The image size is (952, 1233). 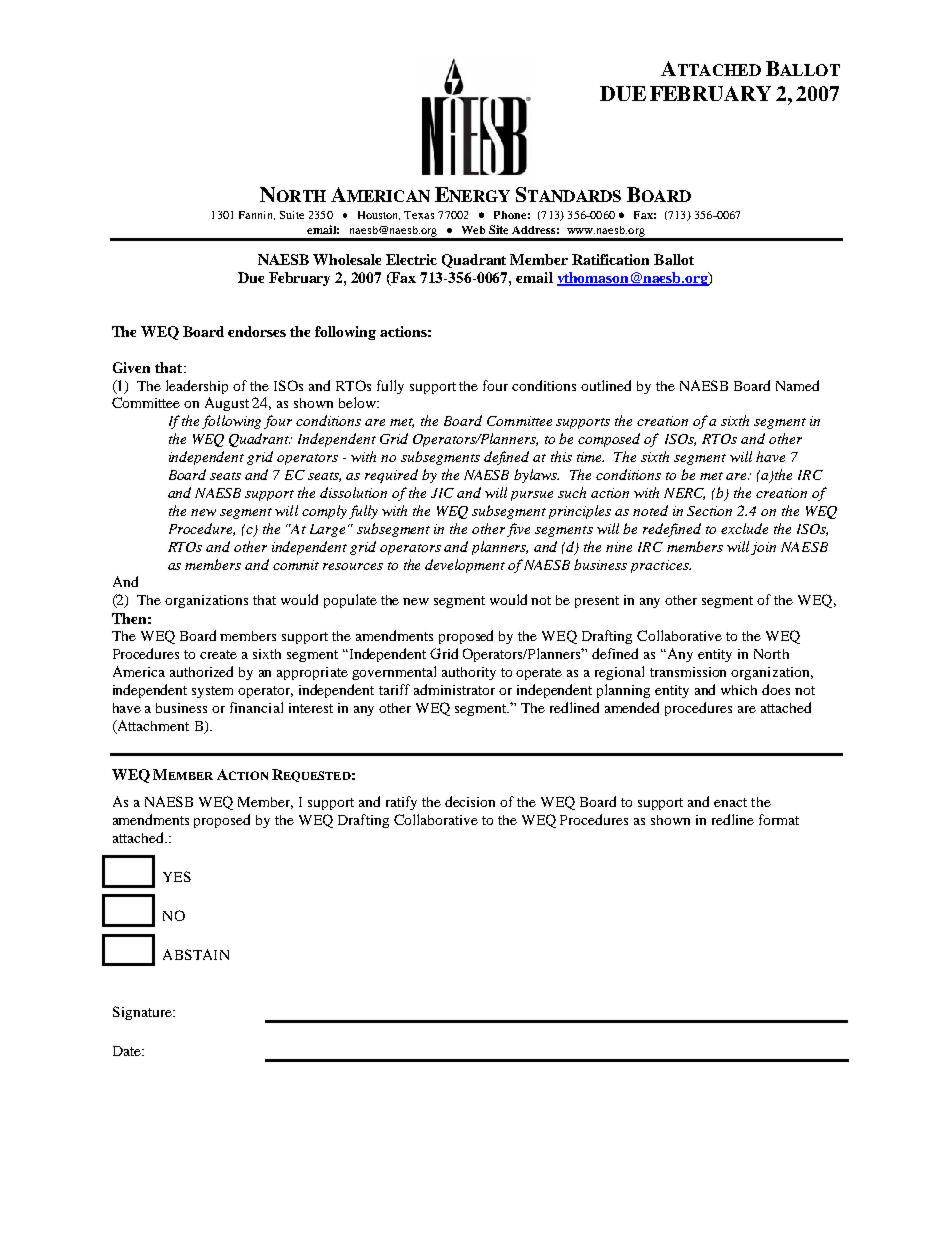 I want to click on Ratification, so click(x=610, y=259).
